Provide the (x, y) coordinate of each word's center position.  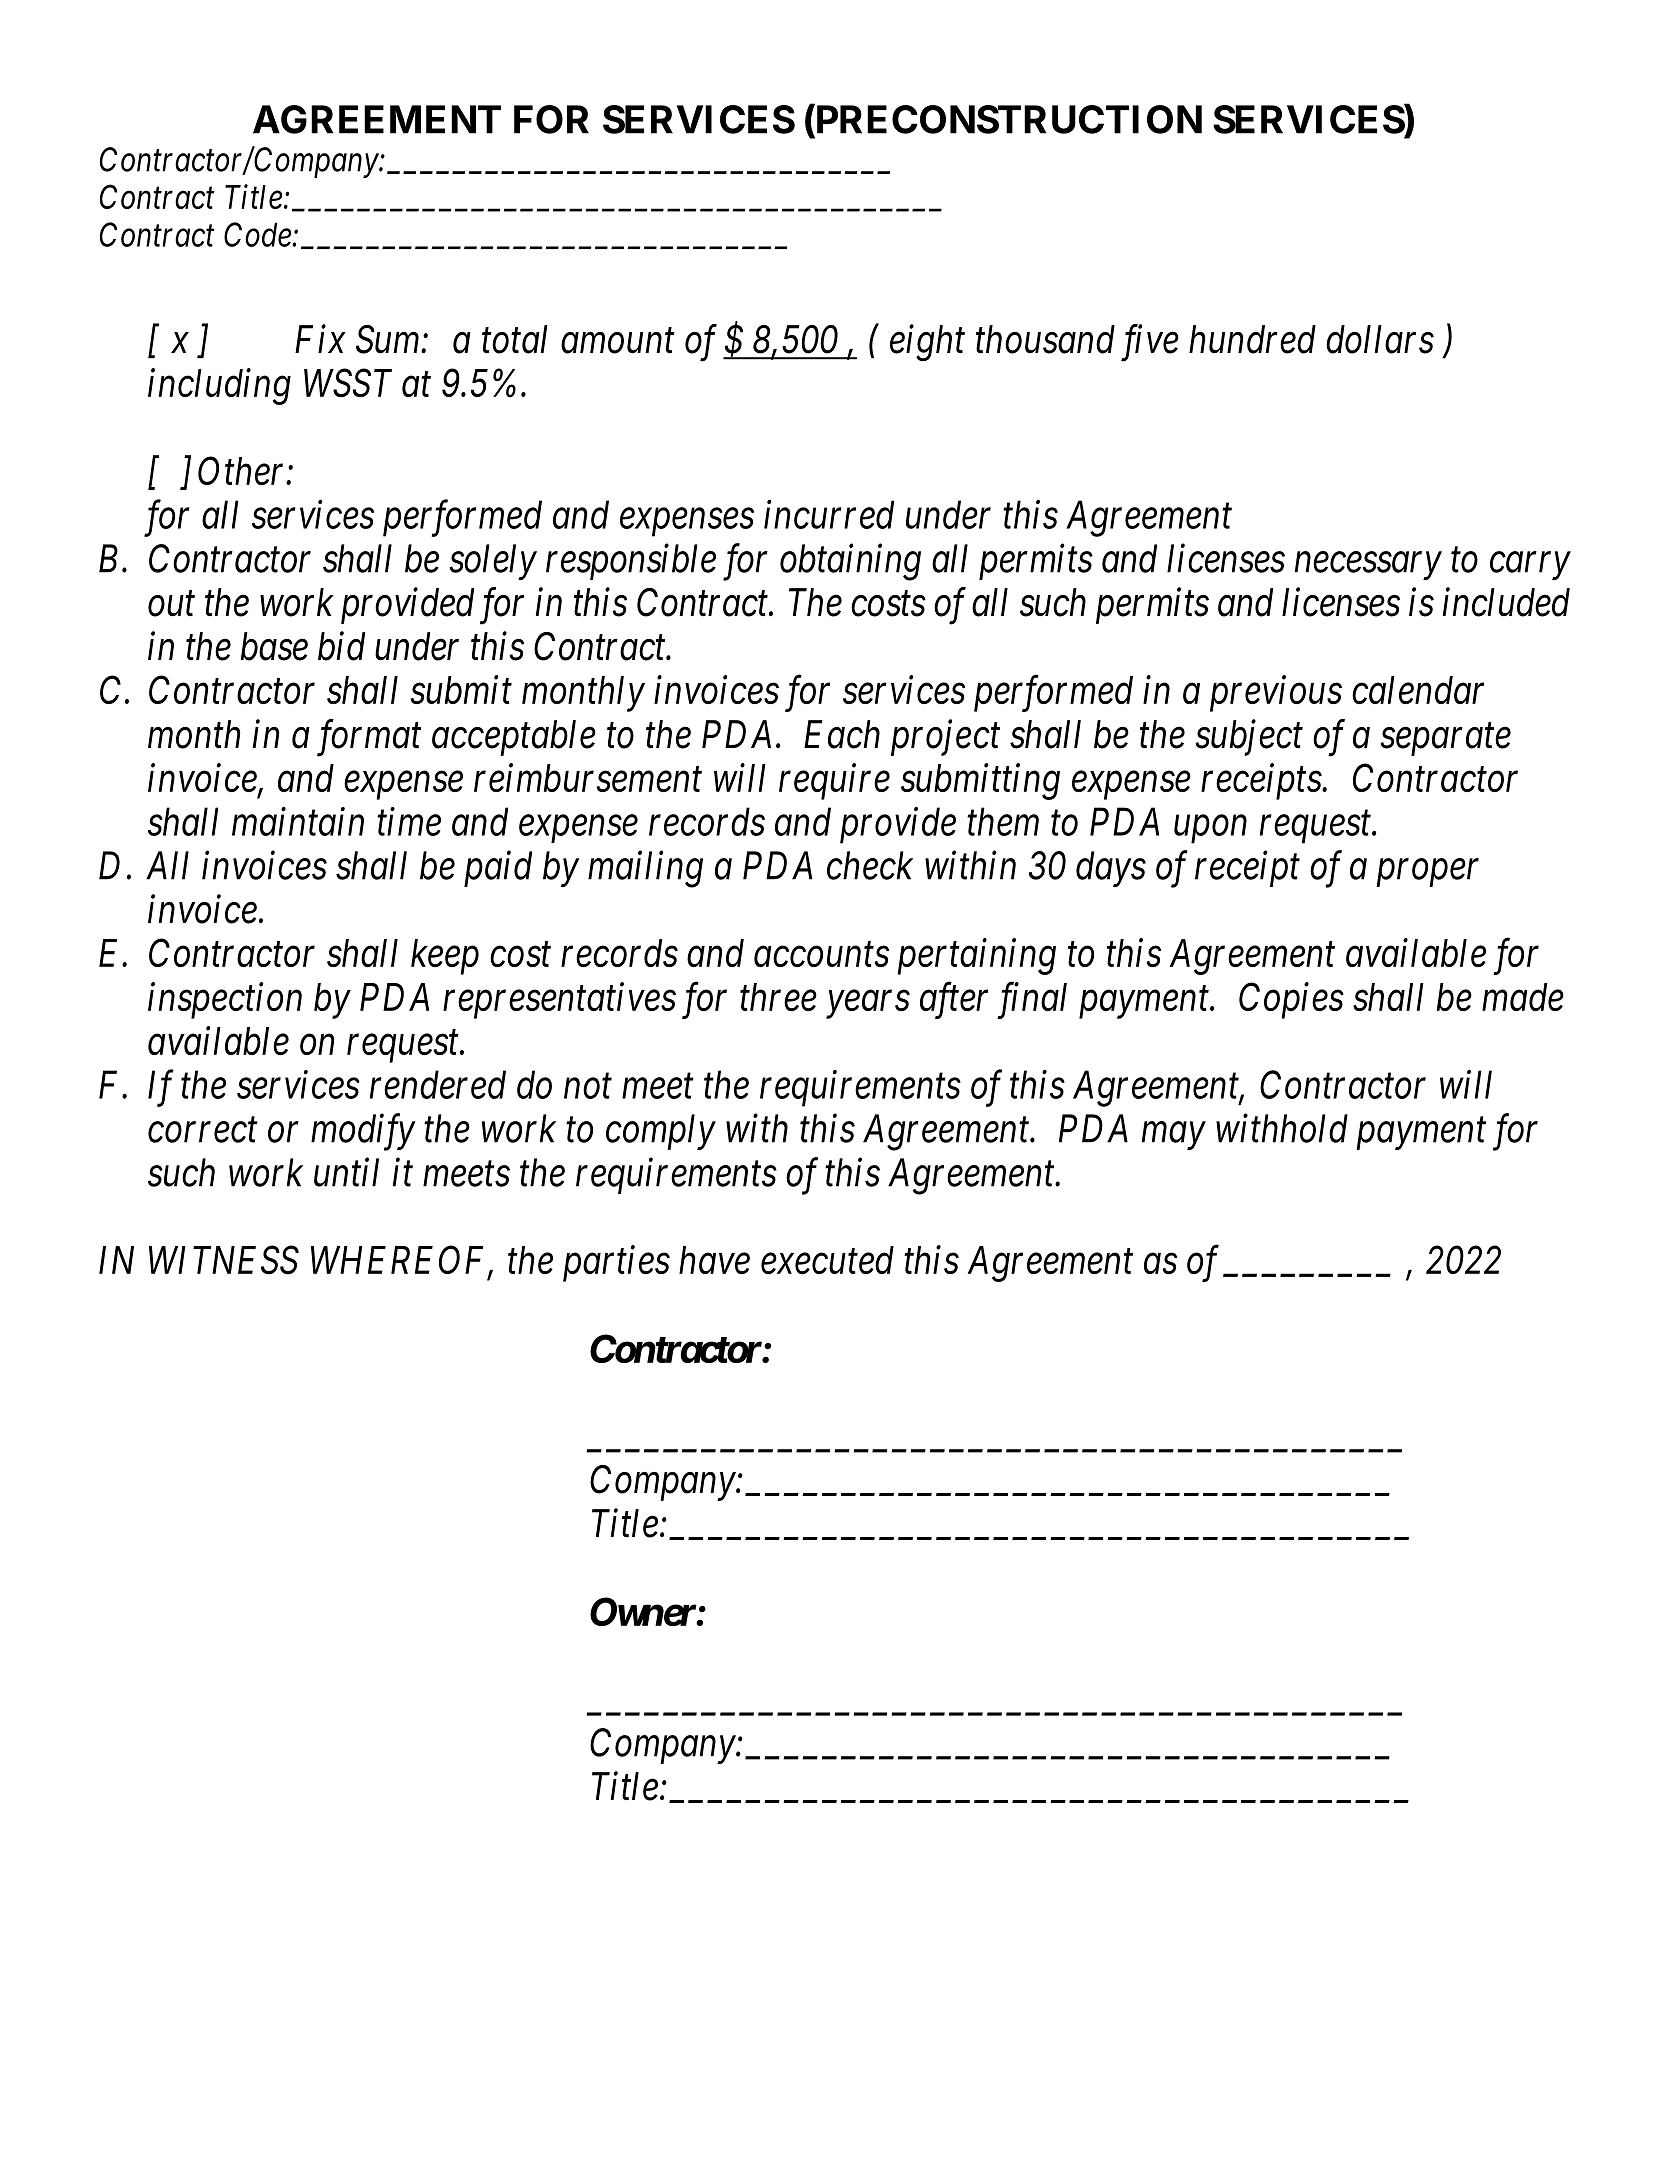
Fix (320, 339)
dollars (1380, 339)
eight (927, 342)
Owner (643, 1611)
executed (827, 1260)
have (714, 1260)
